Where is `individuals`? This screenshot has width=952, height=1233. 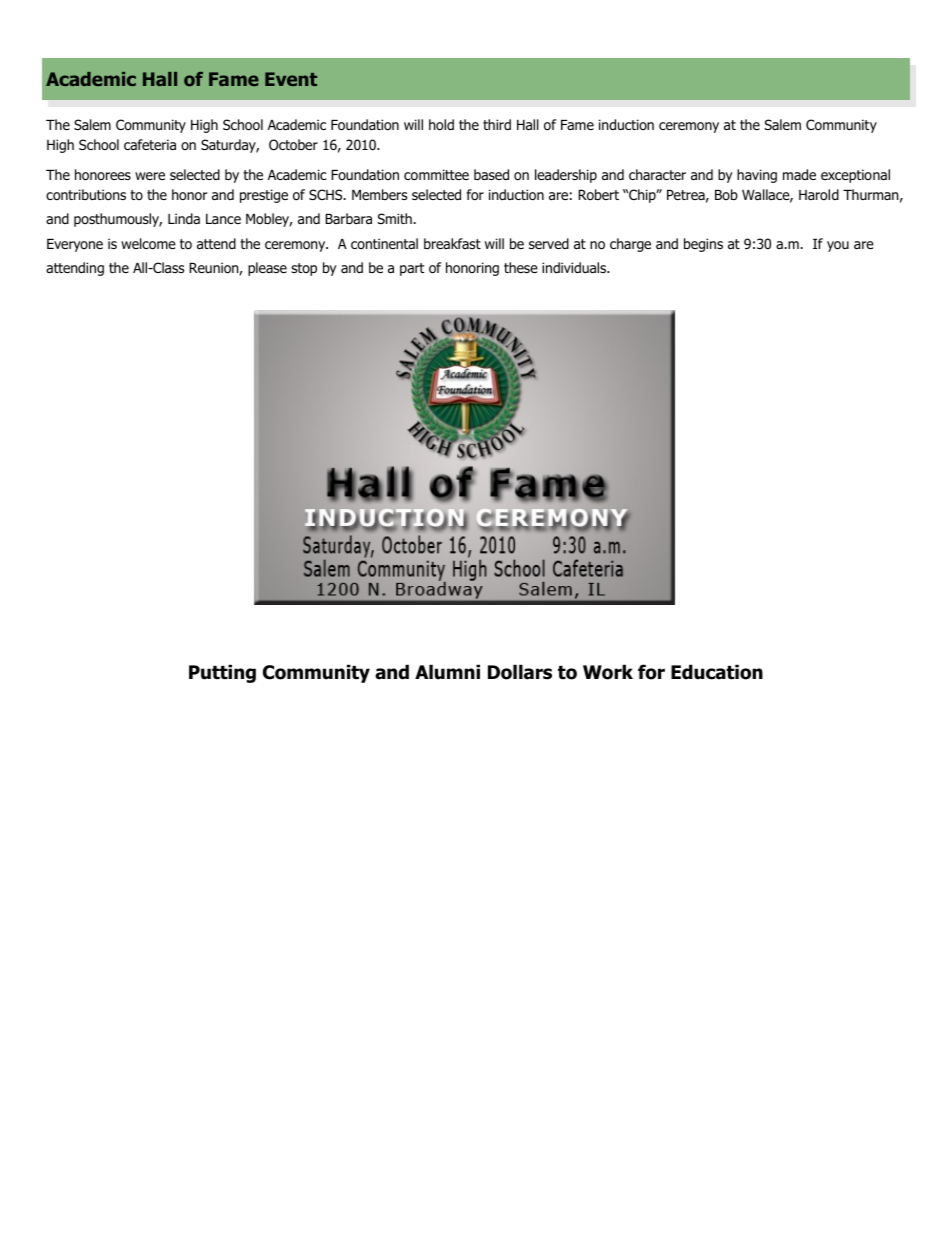 individuals is located at coordinates (575, 267).
